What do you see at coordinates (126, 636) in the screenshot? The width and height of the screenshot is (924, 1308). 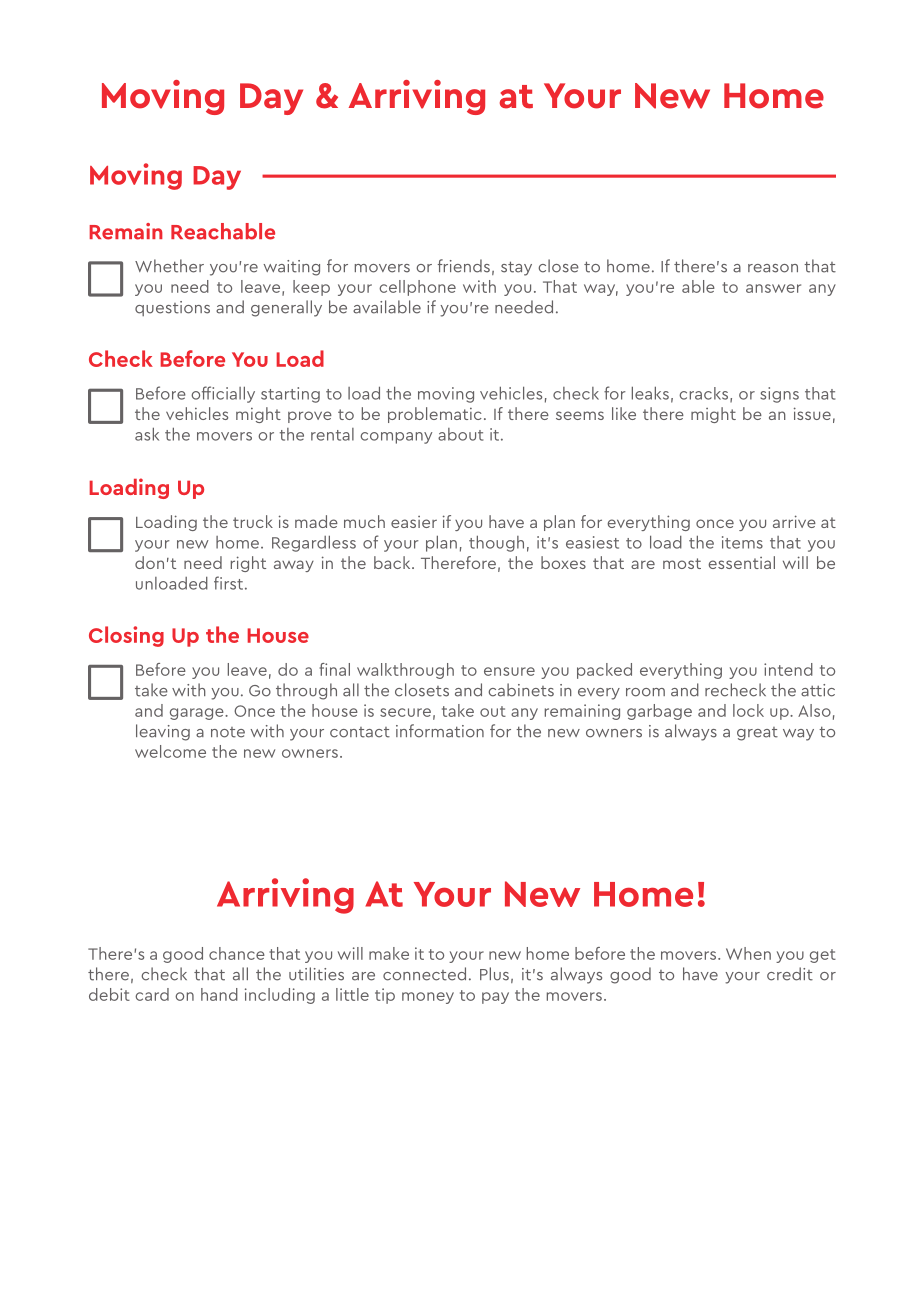 I see `Closing` at bounding box center [126, 636].
